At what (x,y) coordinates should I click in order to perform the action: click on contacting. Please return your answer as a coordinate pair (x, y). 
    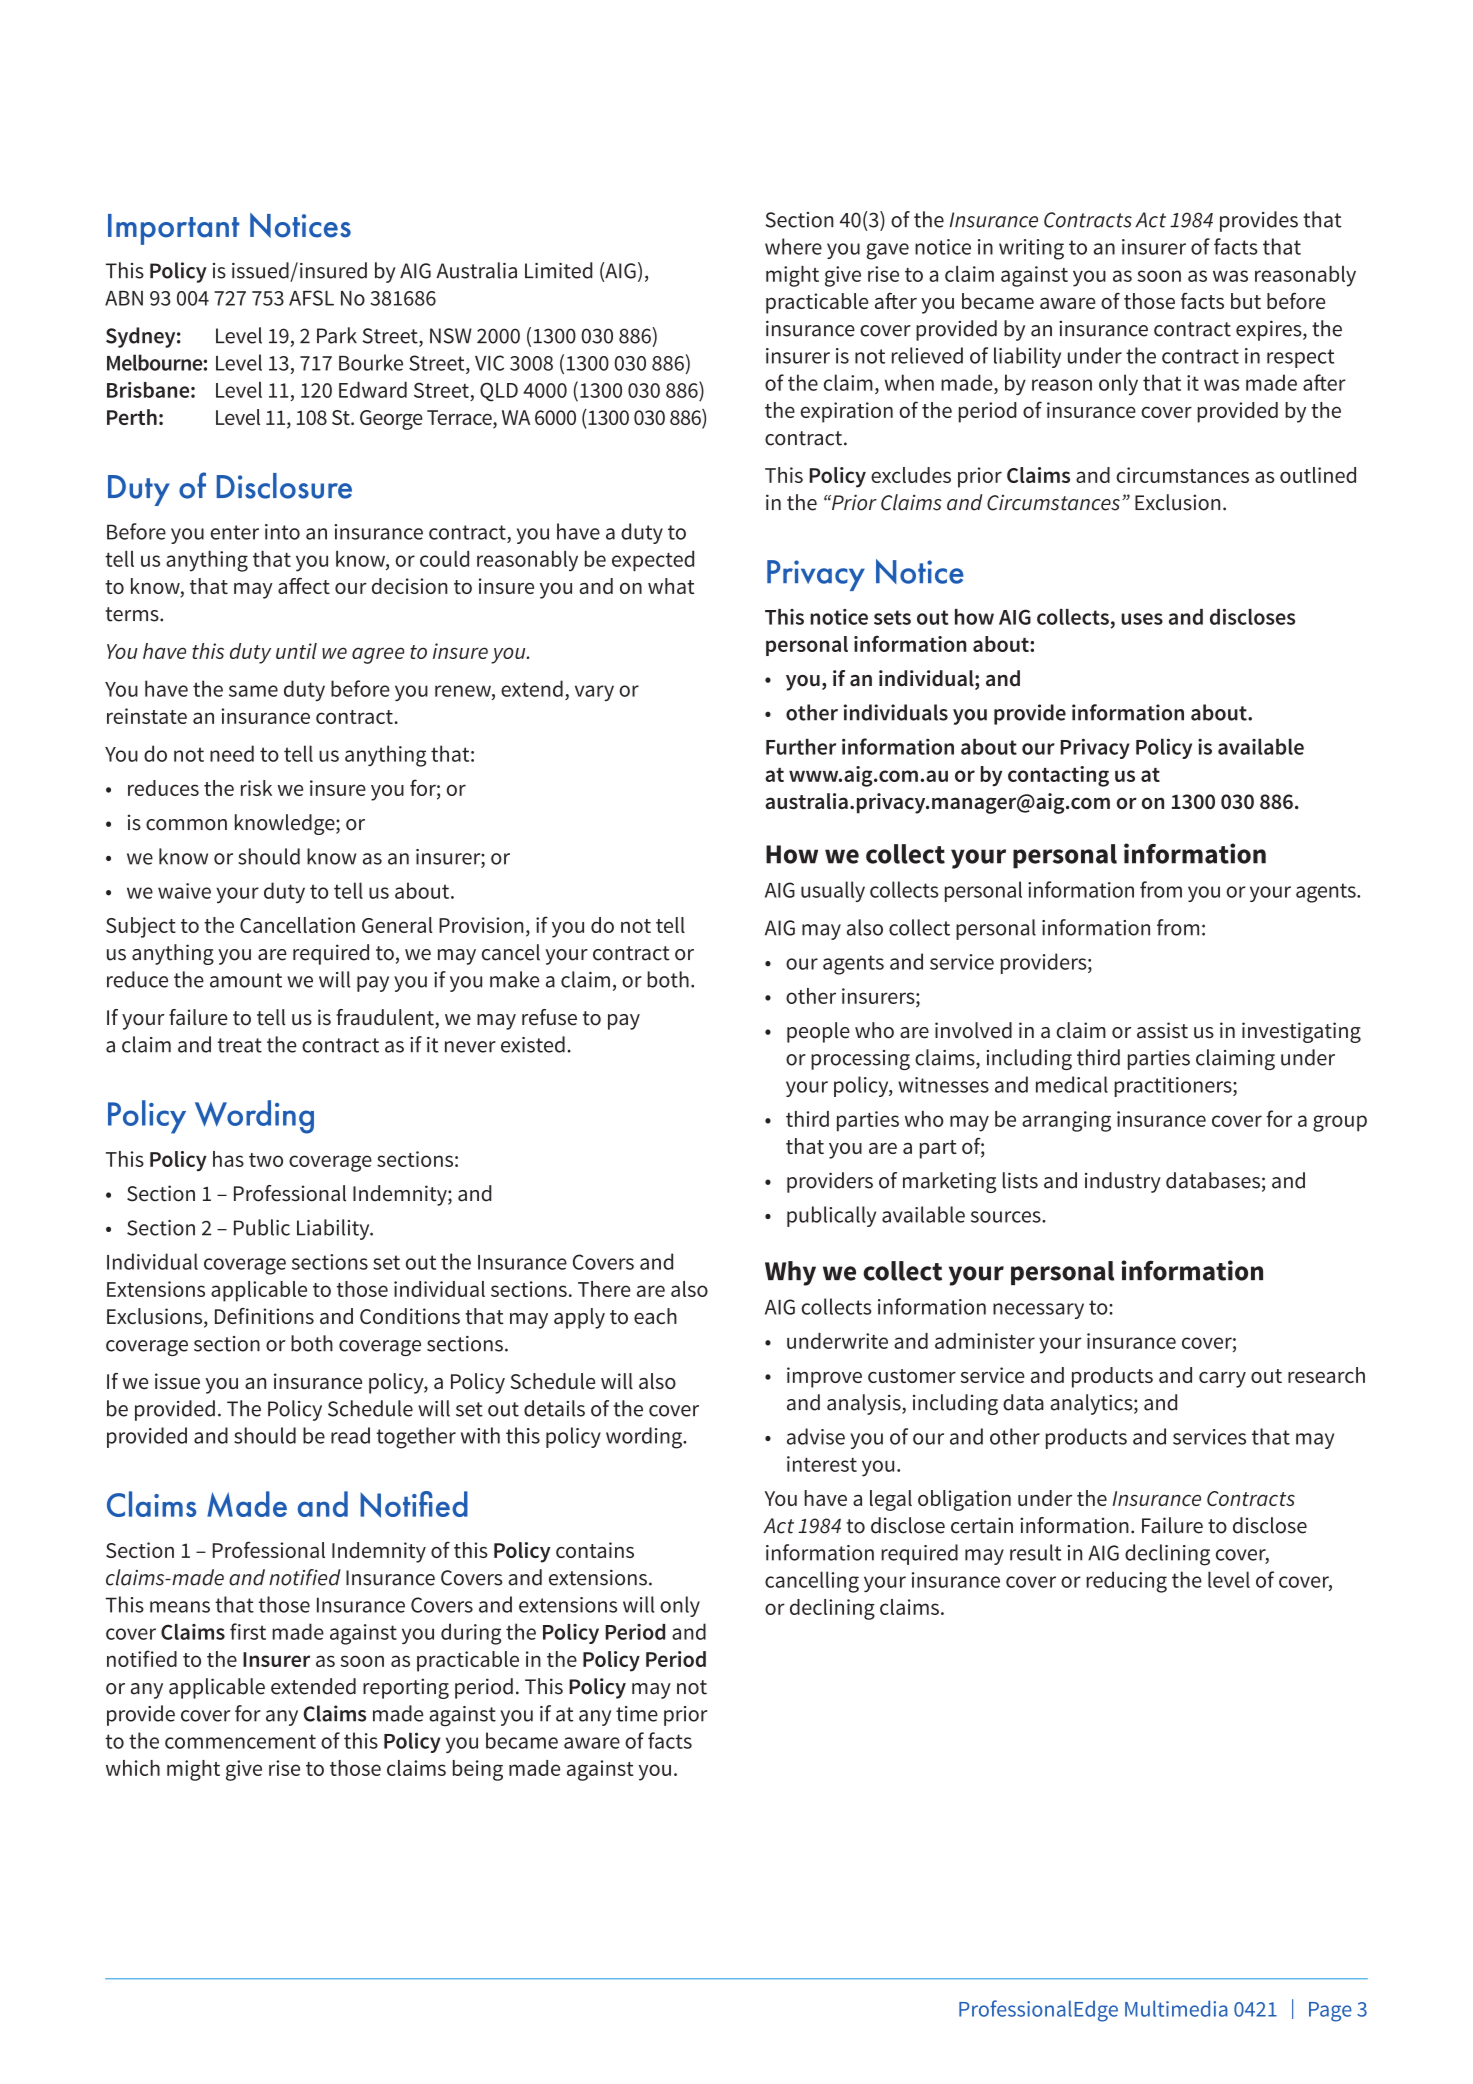
    Looking at the image, I should click on (1058, 776).
